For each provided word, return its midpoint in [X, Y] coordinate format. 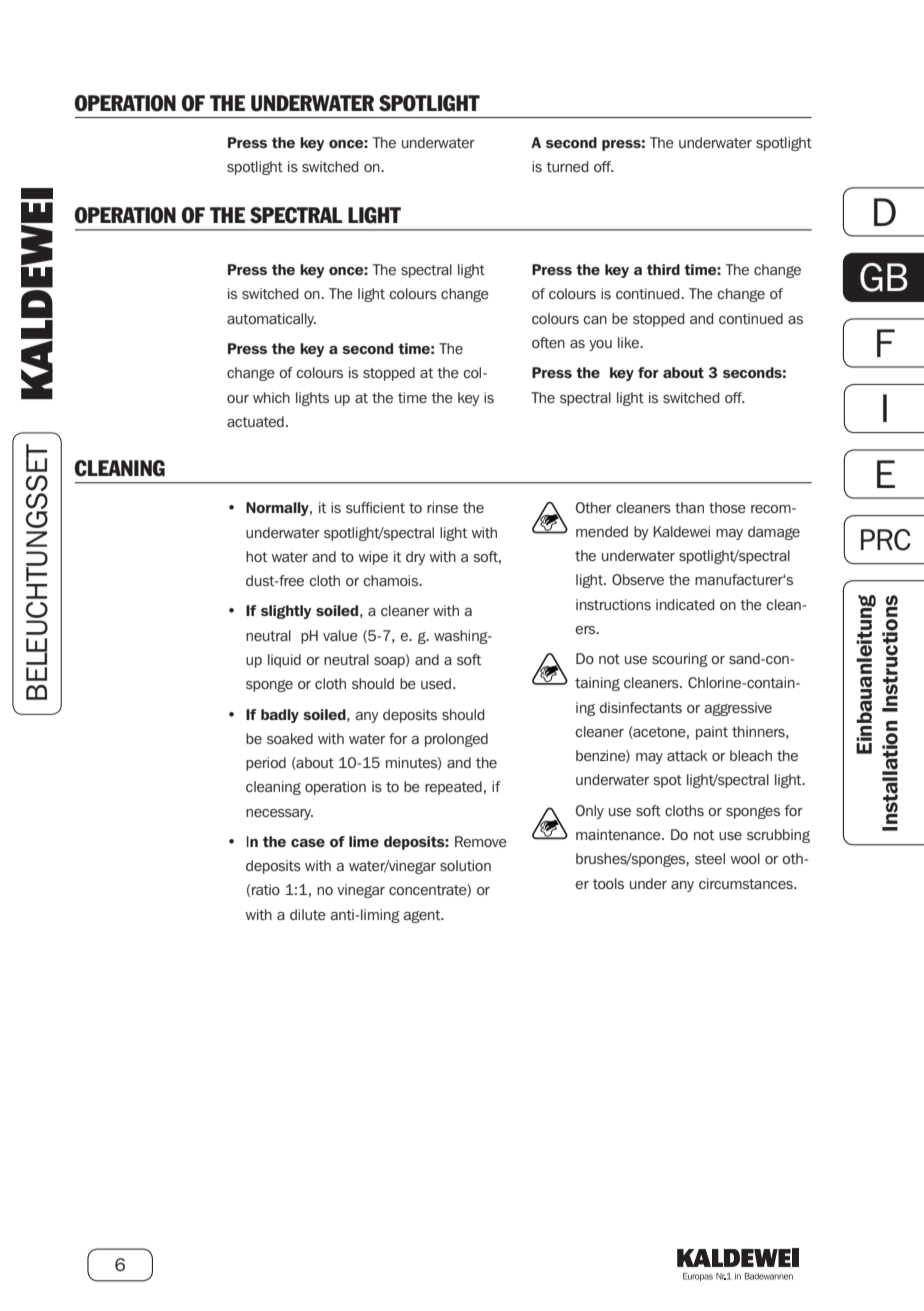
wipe [373, 558]
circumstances [747, 883]
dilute [308, 914]
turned [567, 166]
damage [774, 533]
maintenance [619, 834]
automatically [271, 320]
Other [594, 507]
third [663, 269]
